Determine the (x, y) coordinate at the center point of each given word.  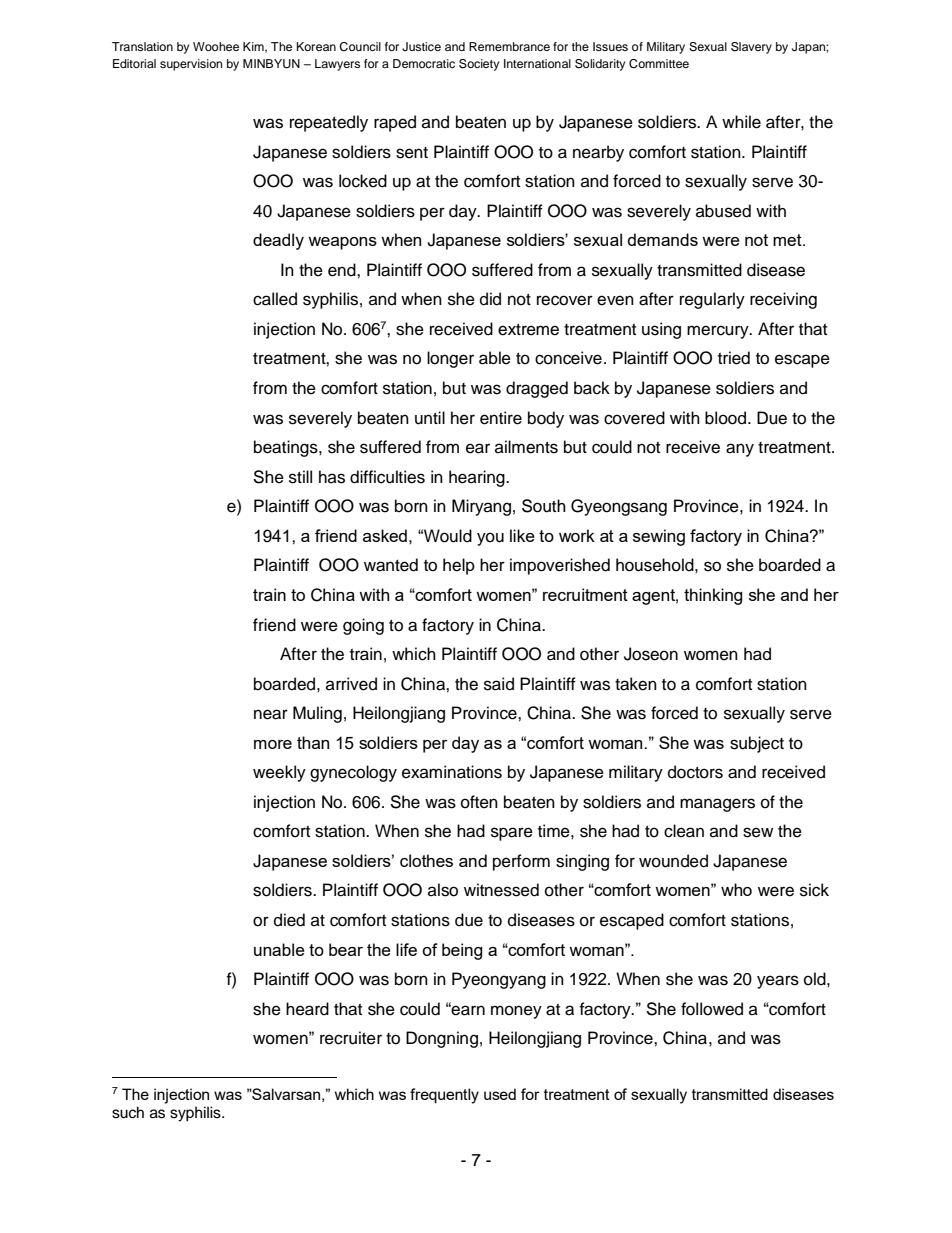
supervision (191, 65)
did (490, 299)
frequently (444, 1096)
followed (712, 1009)
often (479, 802)
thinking (713, 596)
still (300, 477)
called (275, 299)
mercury (719, 332)
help (459, 566)
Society (479, 65)
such (128, 1112)
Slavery (751, 48)
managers (717, 805)
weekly (279, 773)
